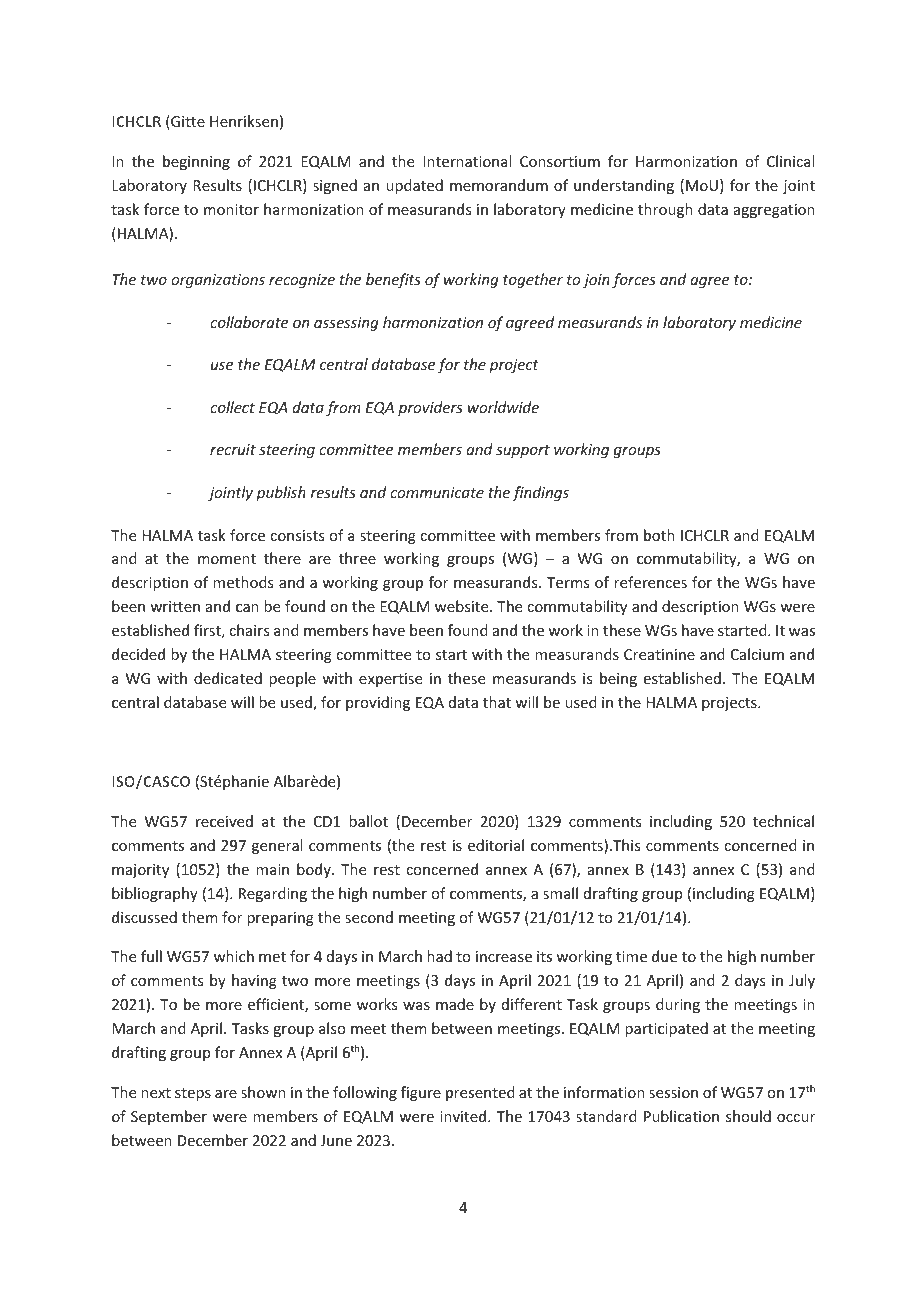 The width and height of the image is (924, 1308). What do you see at coordinates (757, 654) in the image?
I see `Calcium` at bounding box center [757, 654].
